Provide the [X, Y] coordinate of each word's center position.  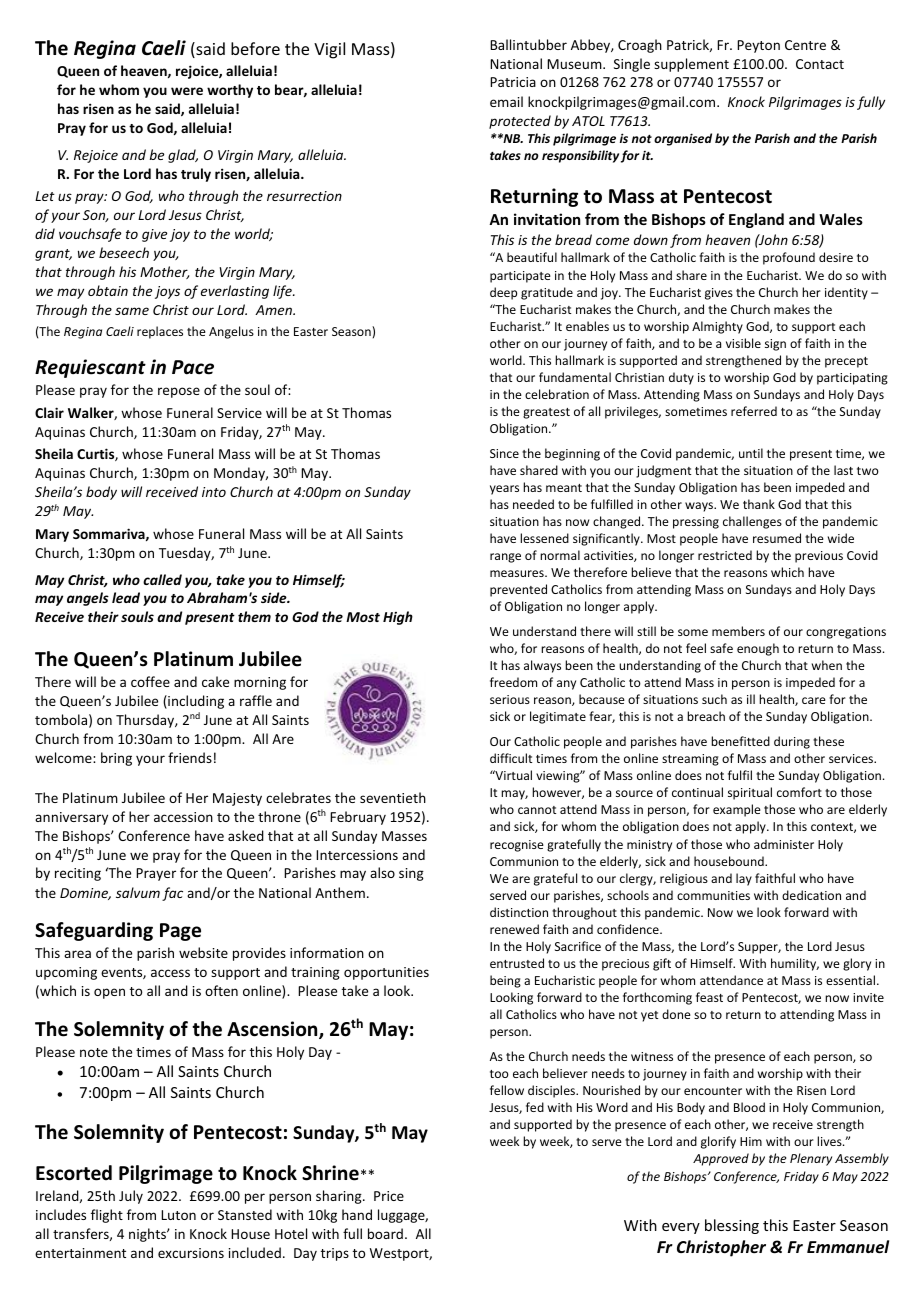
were [187, 91]
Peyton [758, 46]
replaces [160, 332]
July [131, 1197]
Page [180, 932]
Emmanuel [848, 1247]
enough [758, 649]
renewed [514, 929]
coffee [150, 681]
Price [389, 1196]
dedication [811, 895]
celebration [557, 394]
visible [743, 343]
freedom [513, 682]
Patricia [513, 82]
